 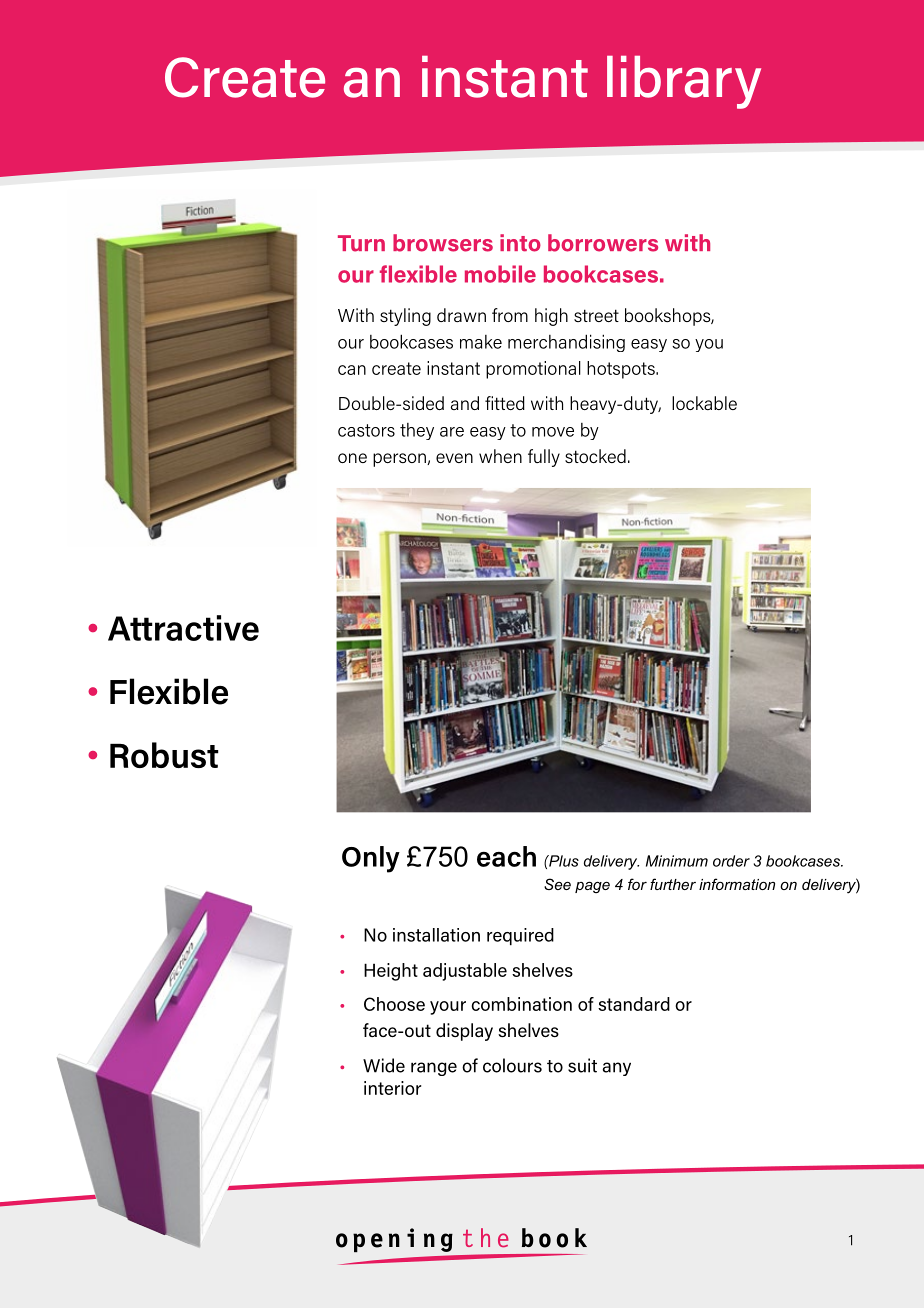 I want to click on one, so click(x=352, y=458).
